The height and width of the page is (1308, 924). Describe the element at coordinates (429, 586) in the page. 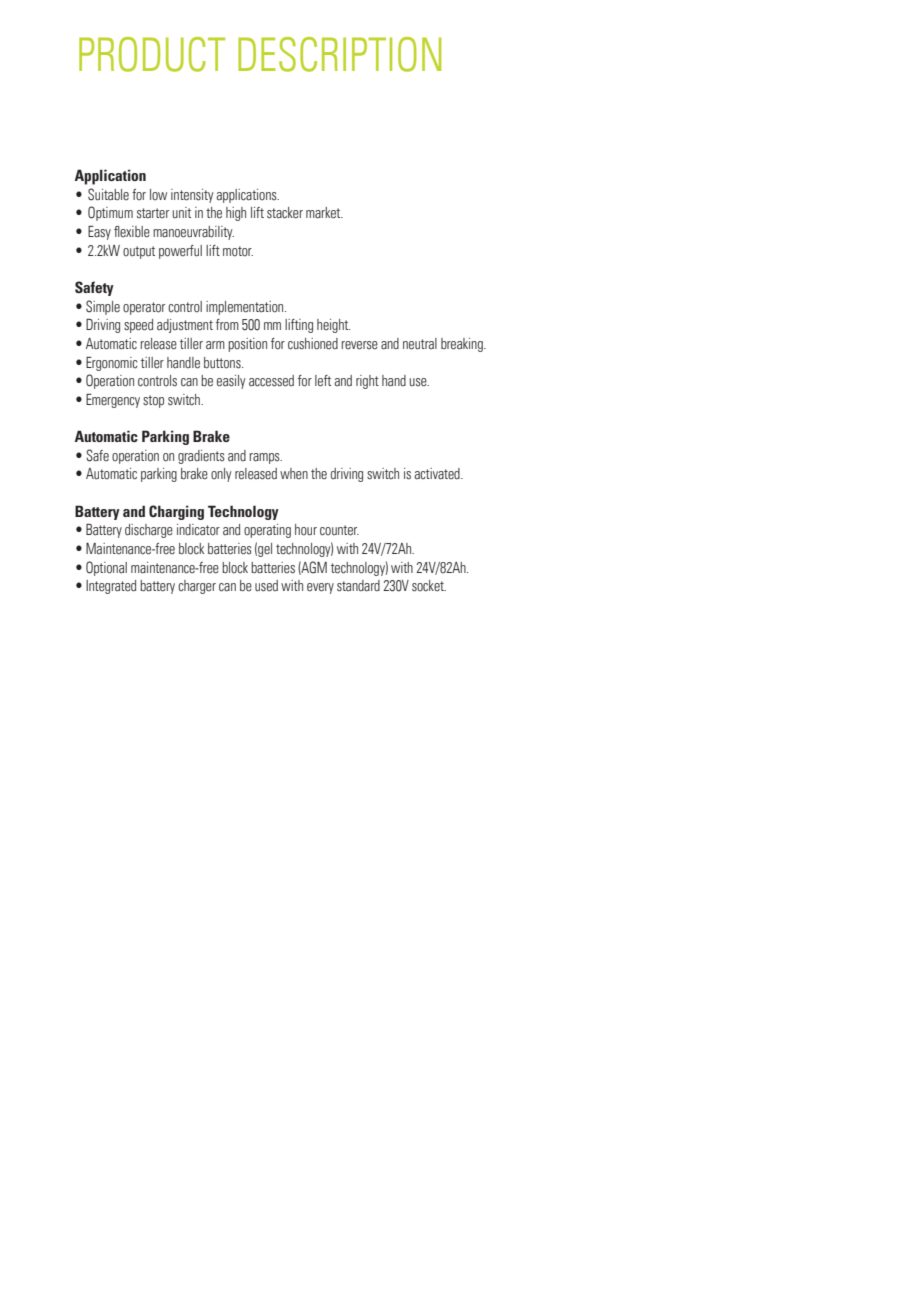

I see `socket` at that location.
